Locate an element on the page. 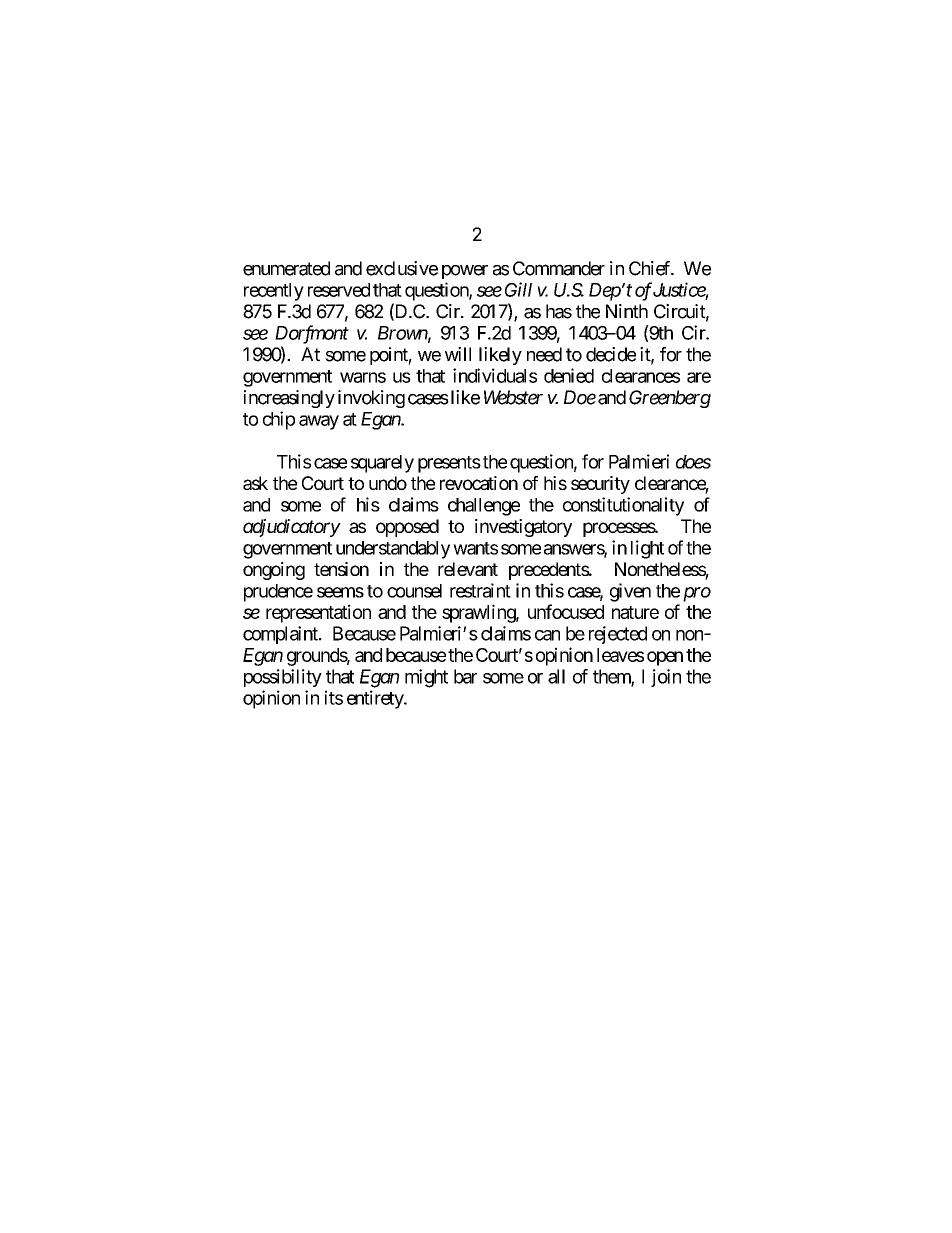 Image resolution: width=952 pixels, height=1233 pixels. Chief is located at coordinates (651, 268).
